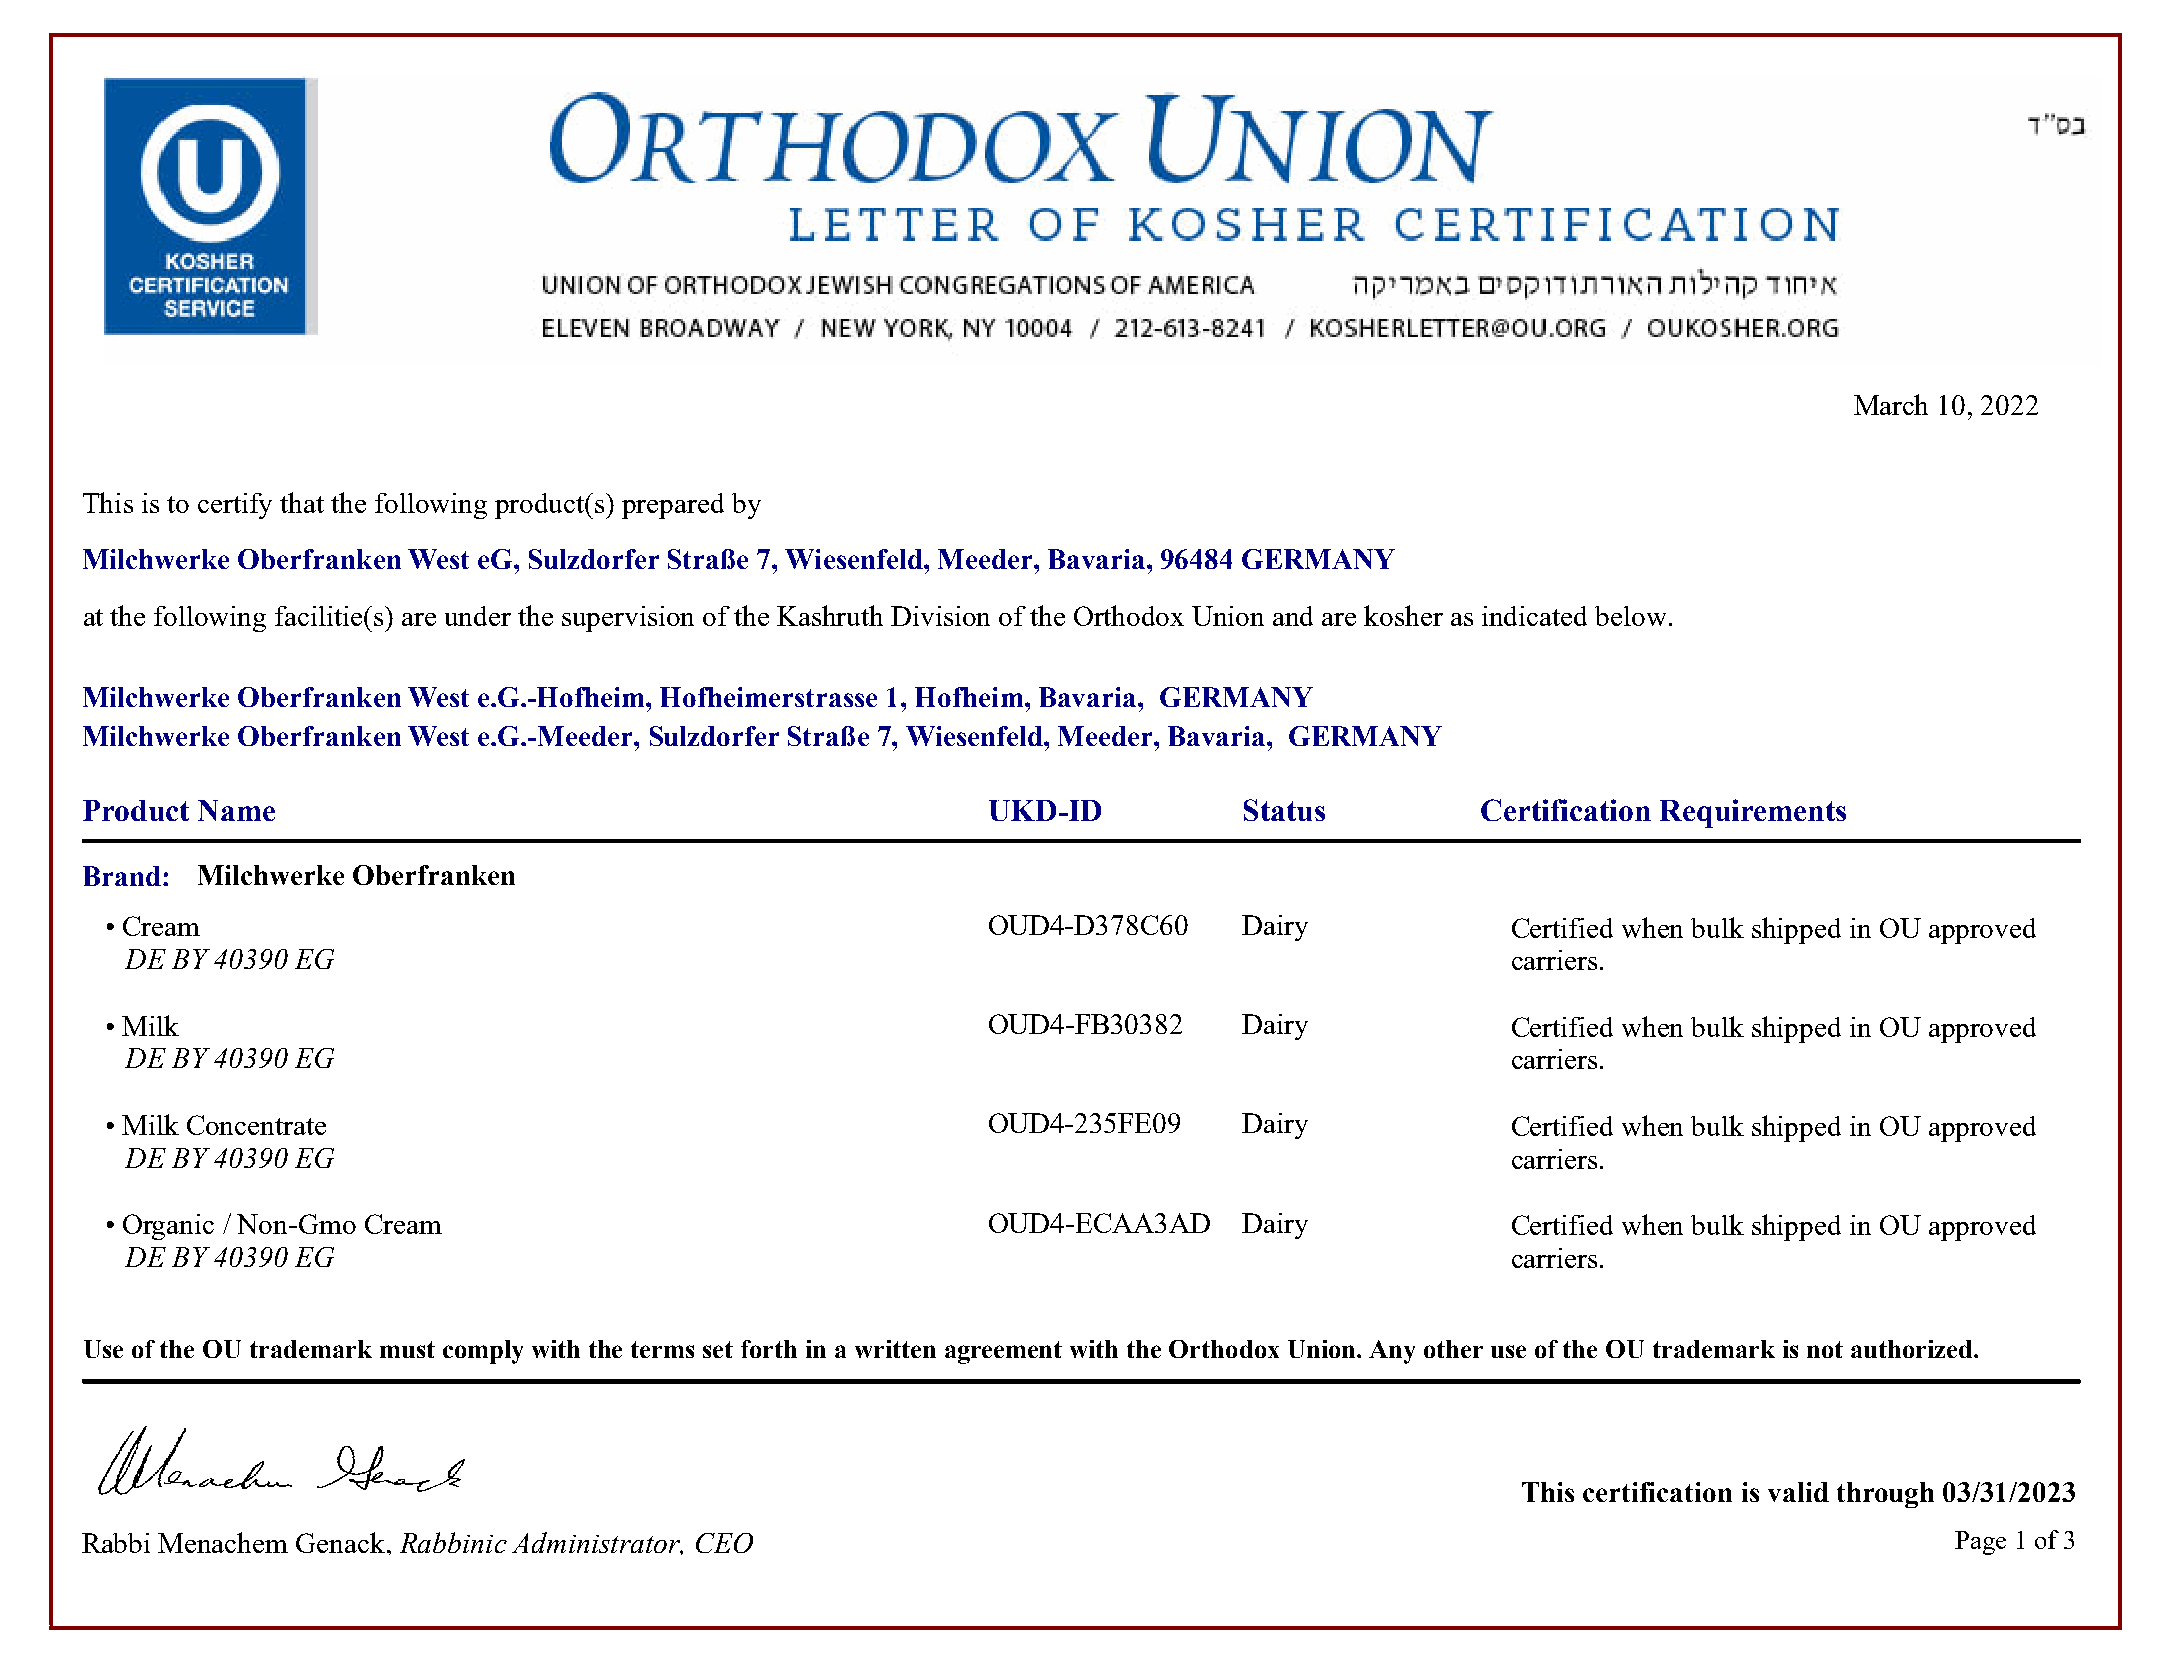 The height and width of the image is (1675, 2167). Describe the element at coordinates (302, 502) in the image. I see `that` at that location.
